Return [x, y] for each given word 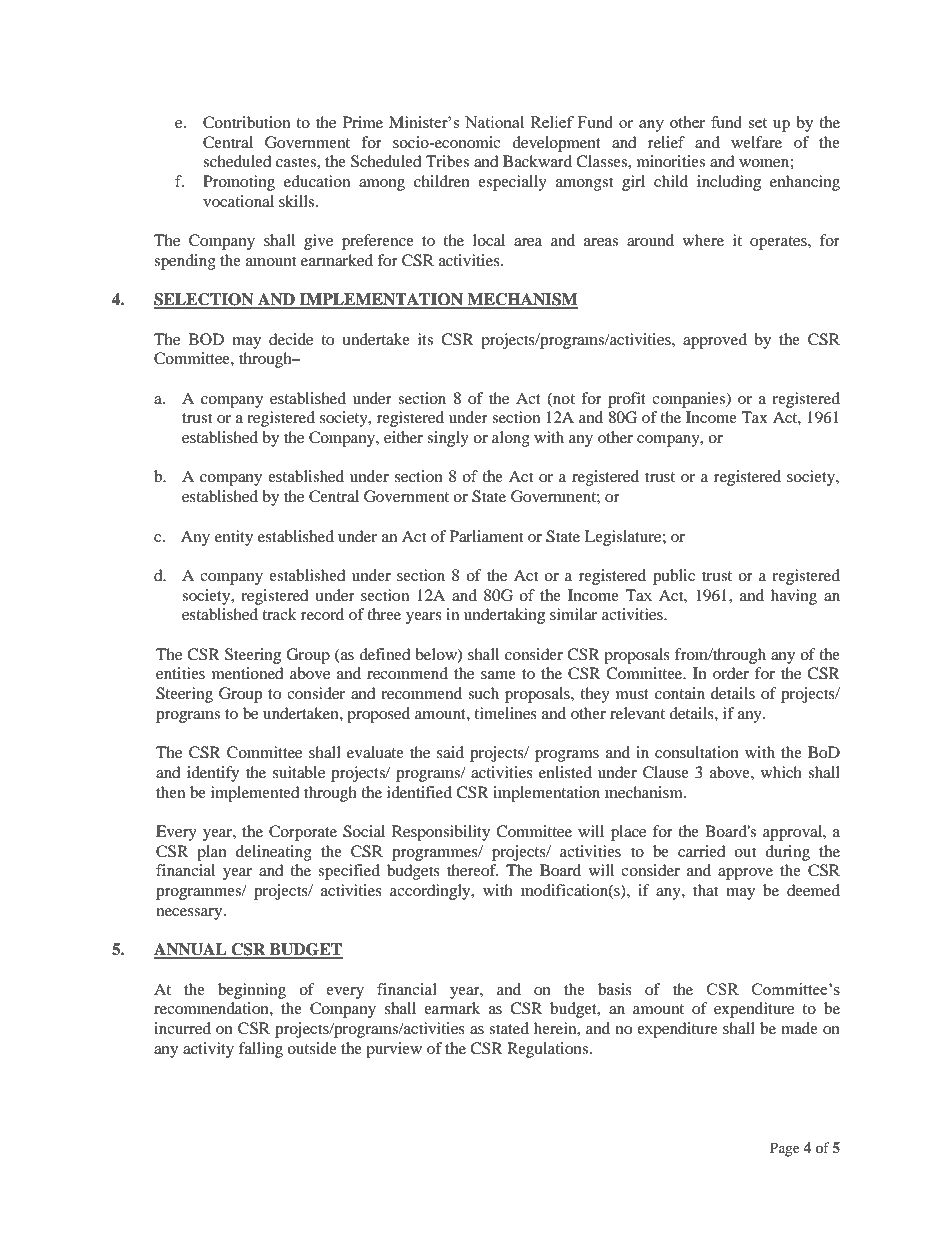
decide [291, 339]
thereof [472, 870]
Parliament [486, 536]
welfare [756, 142]
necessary [190, 914]
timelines [505, 713]
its [425, 339]
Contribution [246, 122]
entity [234, 538]
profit [627, 400]
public [674, 577]
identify [213, 774]
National [494, 122]
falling [261, 1050]
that [705, 890]
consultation [697, 752]
